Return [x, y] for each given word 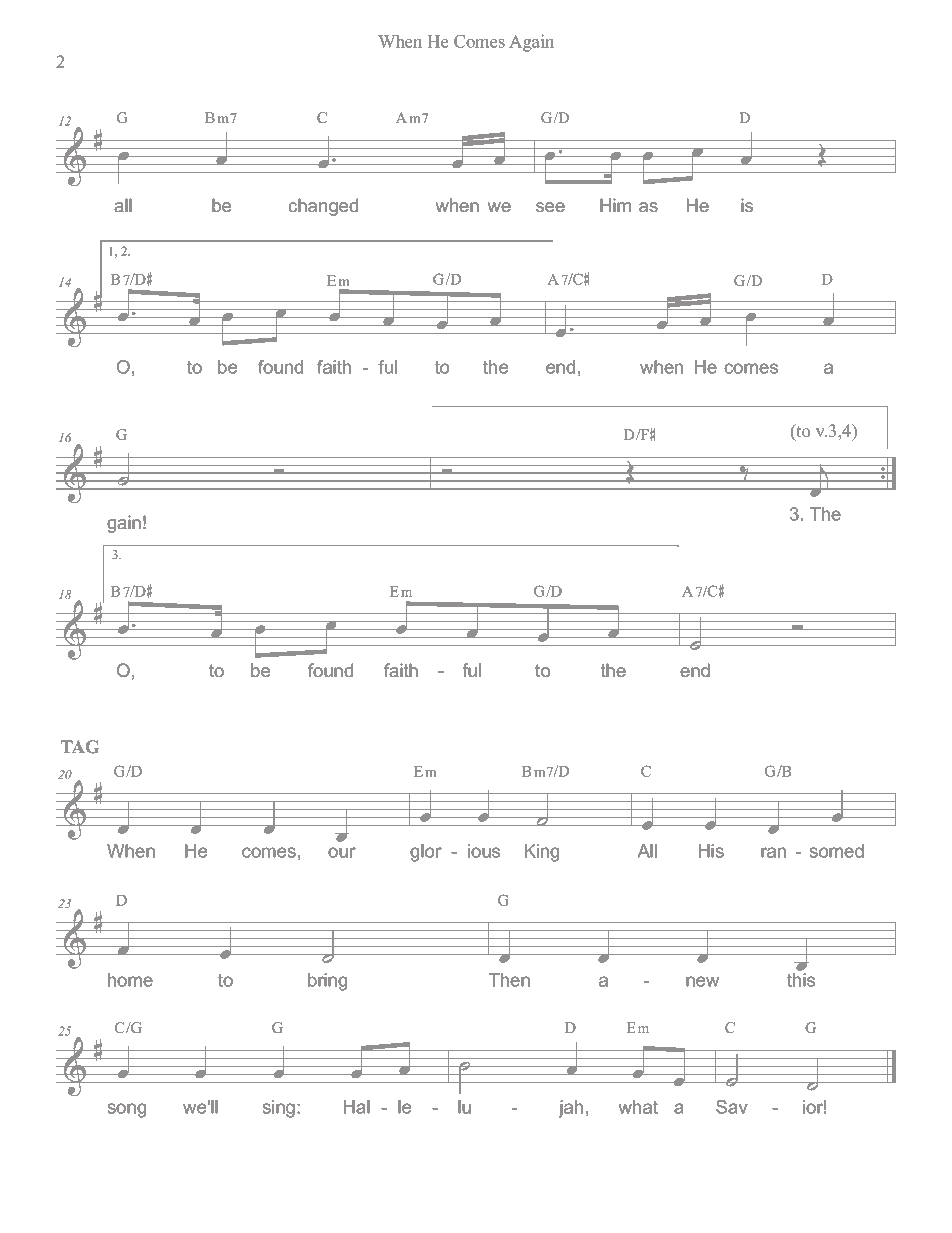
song [127, 1110]
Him [615, 205]
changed [323, 207]
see [550, 207]
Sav [732, 1107]
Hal [357, 1107]
